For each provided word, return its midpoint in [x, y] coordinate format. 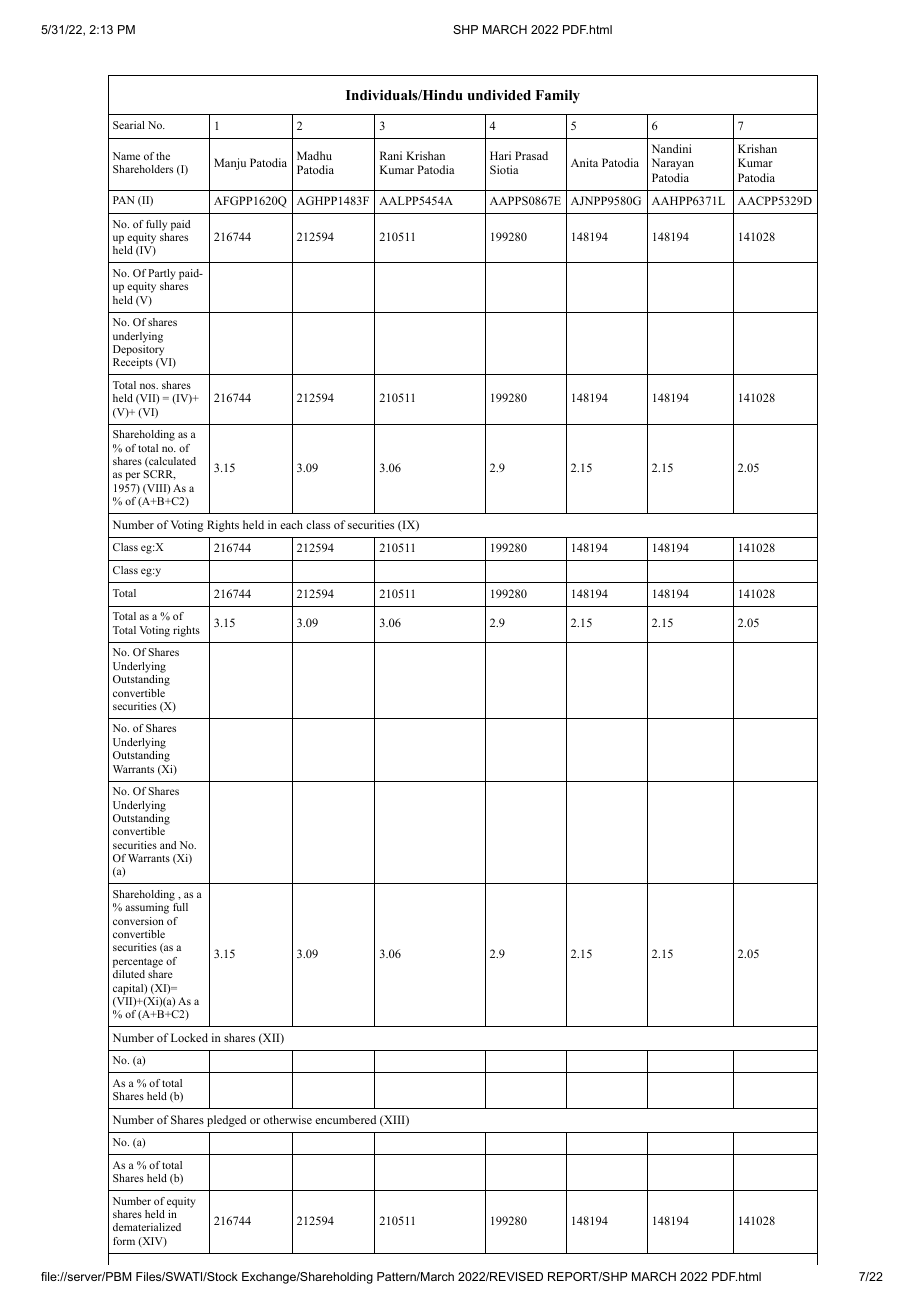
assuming [147, 908]
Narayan [673, 164]
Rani [391, 155]
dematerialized [147, 1227]
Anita [584, 162]
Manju [230, 164]
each [291, 524]
